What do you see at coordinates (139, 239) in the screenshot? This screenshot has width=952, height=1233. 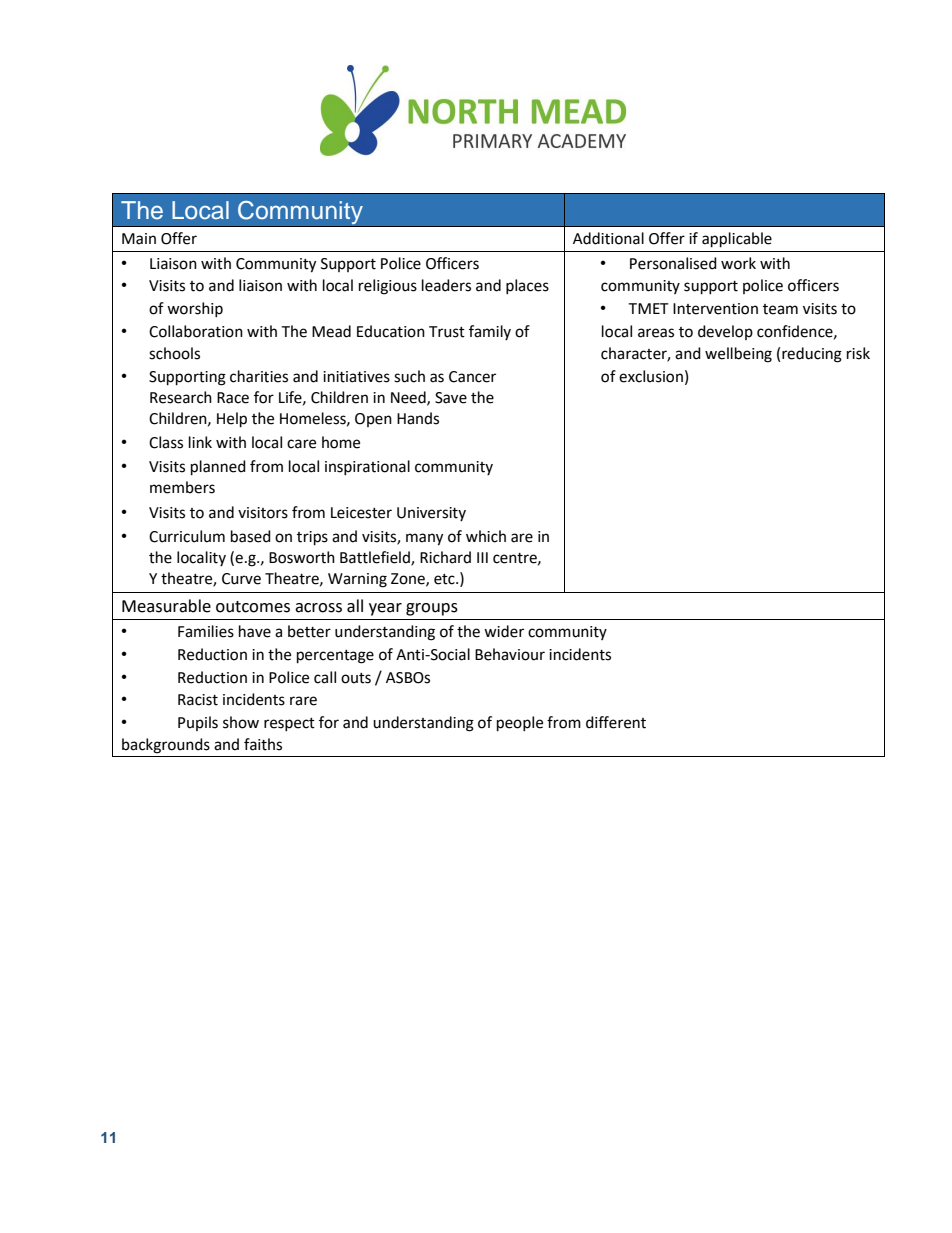 I see `Main` at bounding box center [139, 239].
